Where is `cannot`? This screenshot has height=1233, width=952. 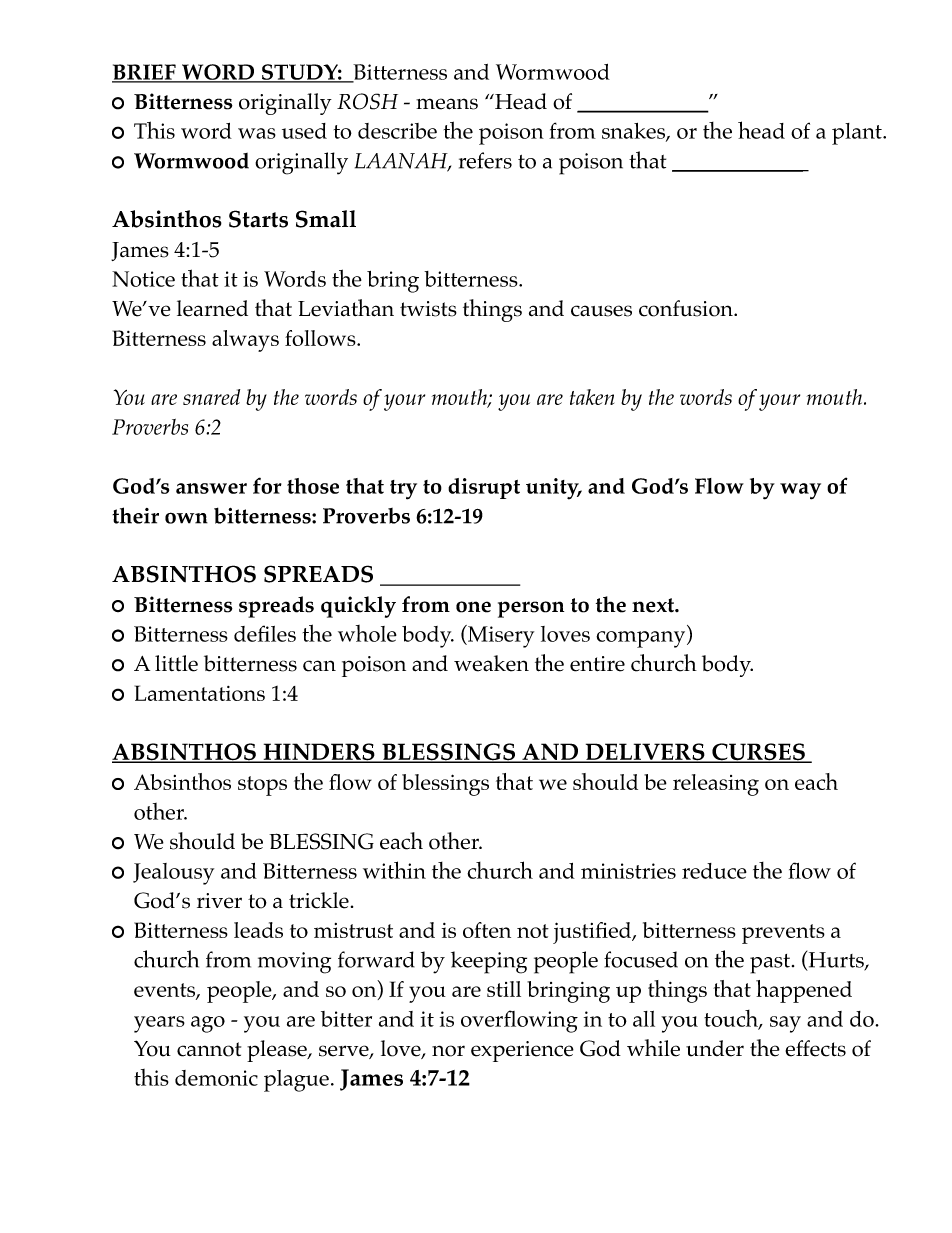
cannot is located at coordinates (209, 1049).
